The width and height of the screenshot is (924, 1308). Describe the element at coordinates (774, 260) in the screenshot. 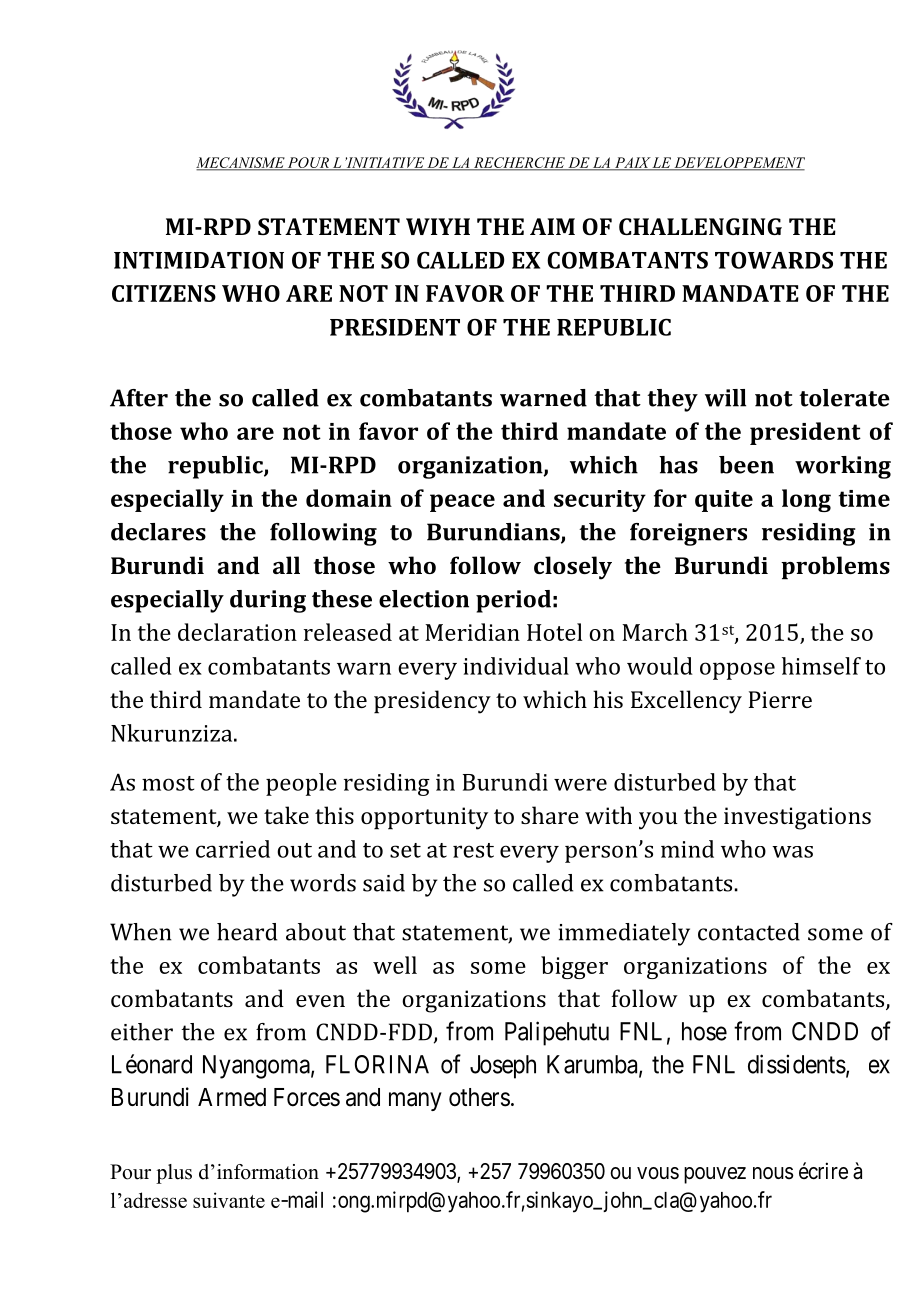

I see `TOWARDS` at that location.
